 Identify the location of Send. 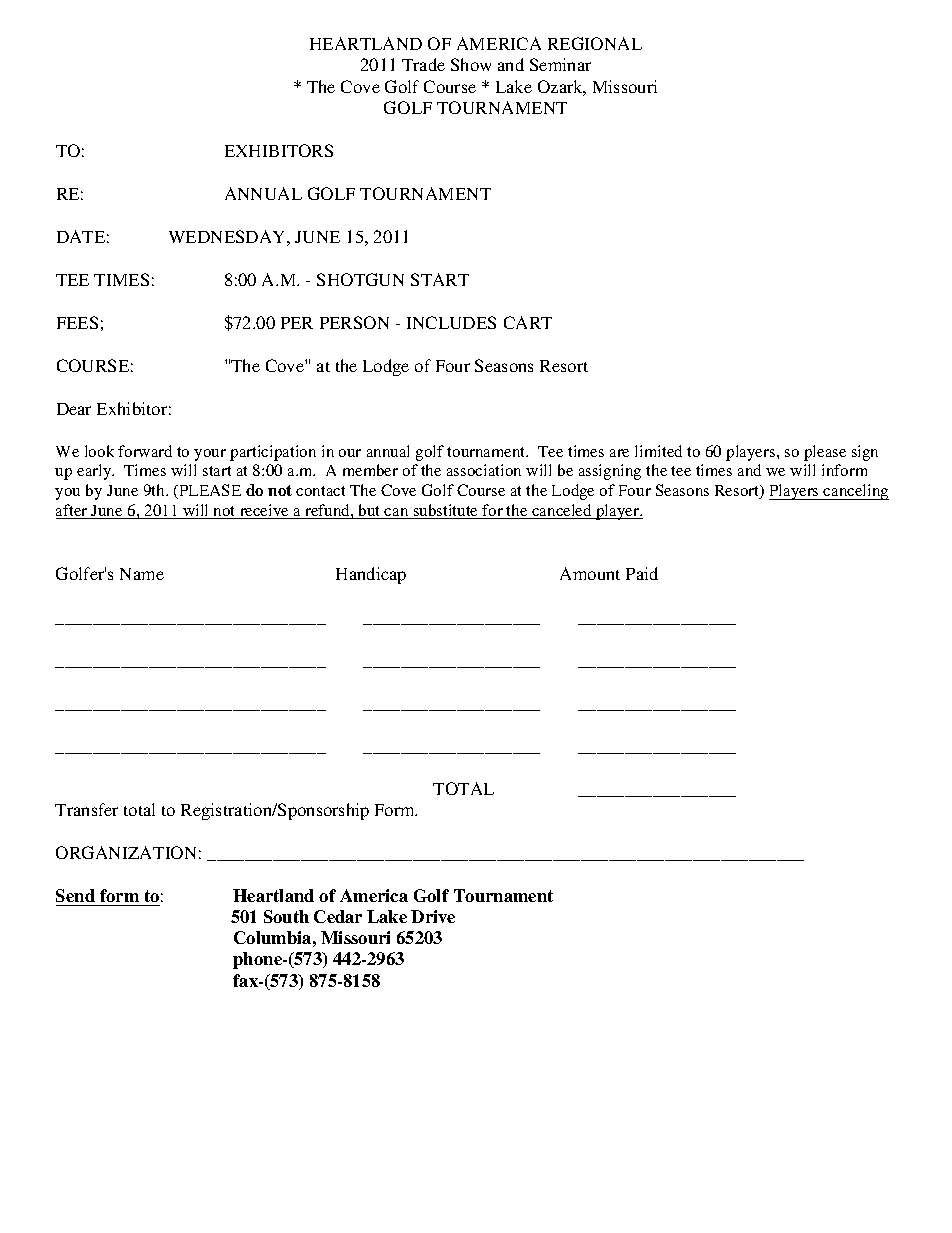
(75, 895).
